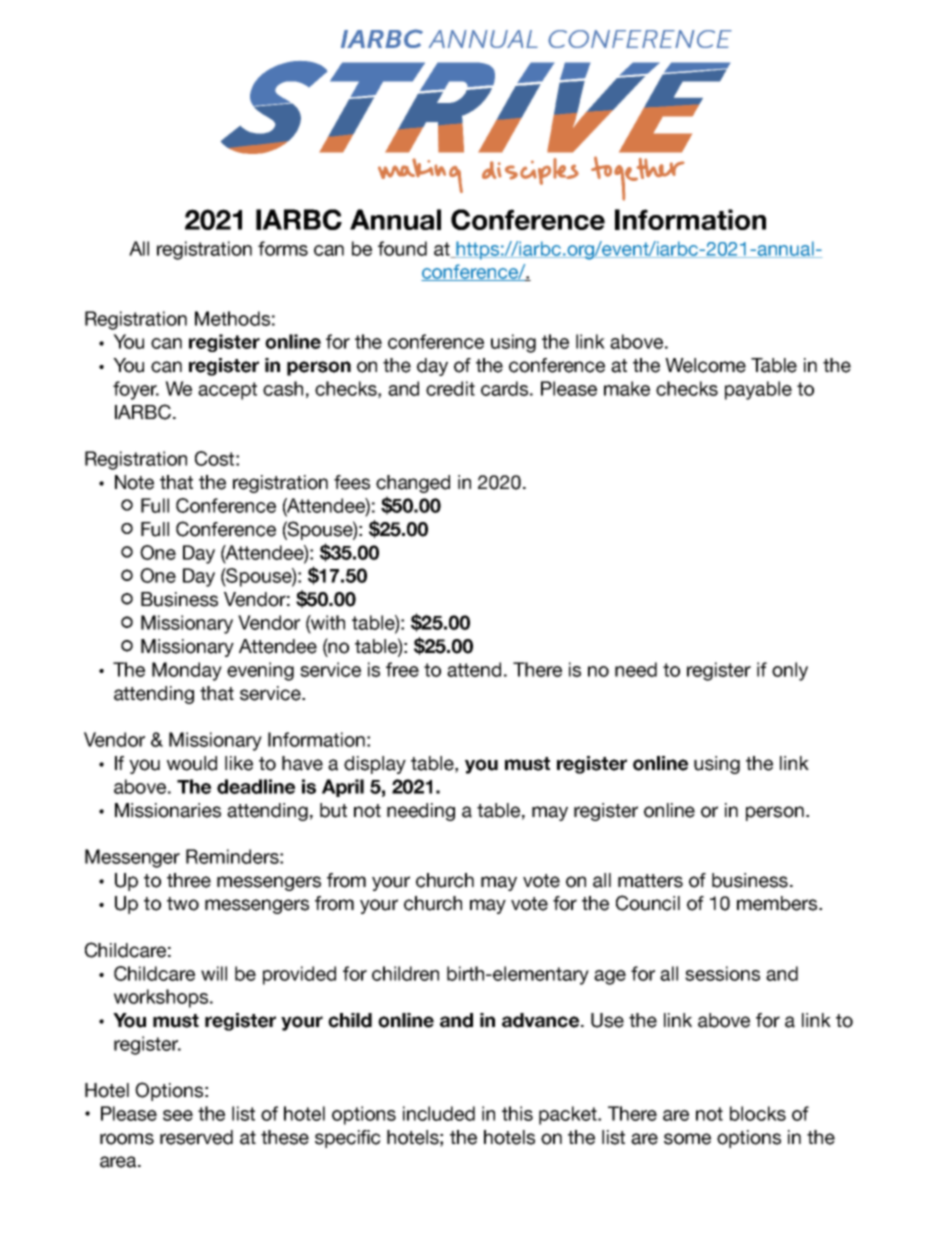  I want to click on Methods, so click(232, 318).
